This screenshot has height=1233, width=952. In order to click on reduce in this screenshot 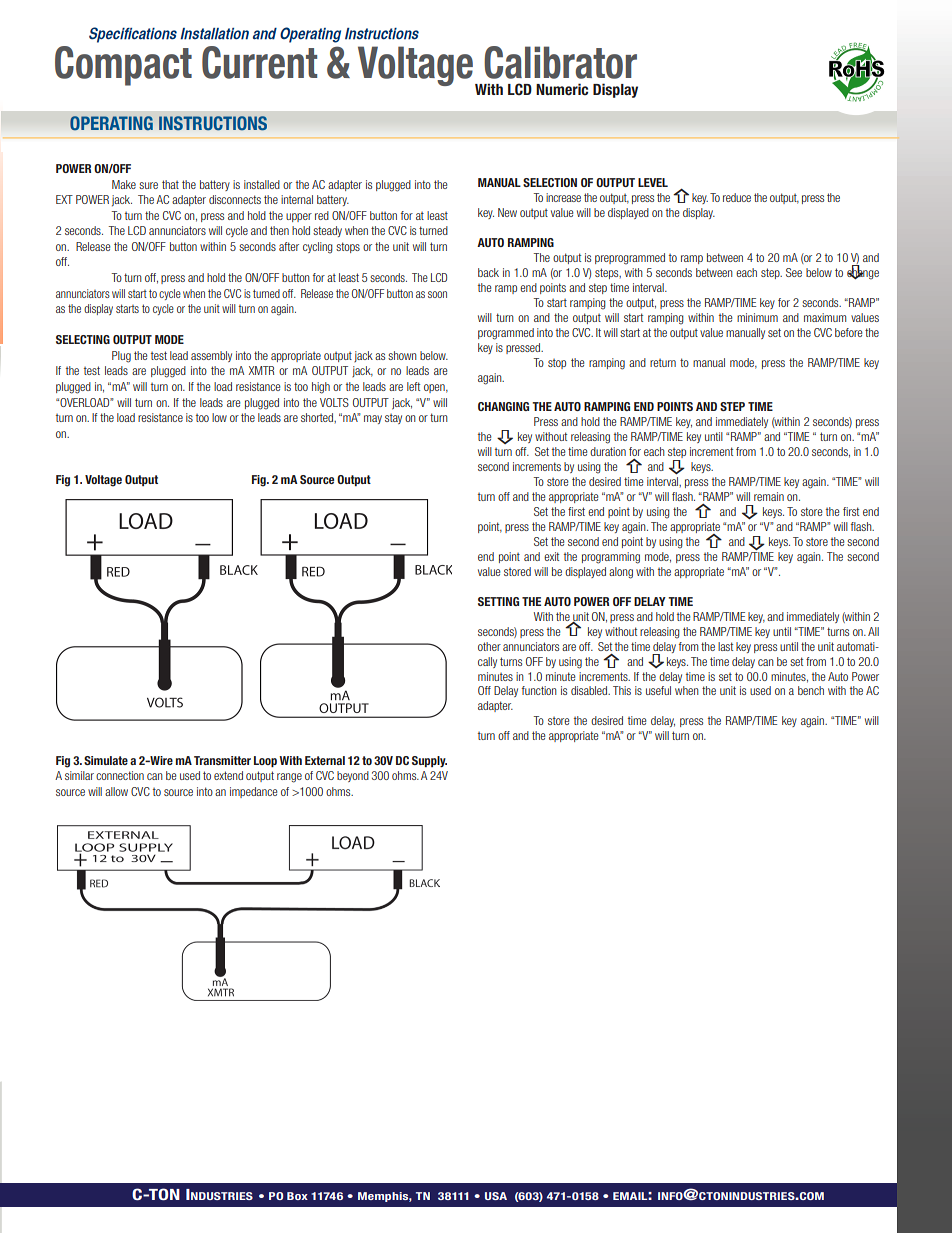, I will do `click(737, 197)`.
